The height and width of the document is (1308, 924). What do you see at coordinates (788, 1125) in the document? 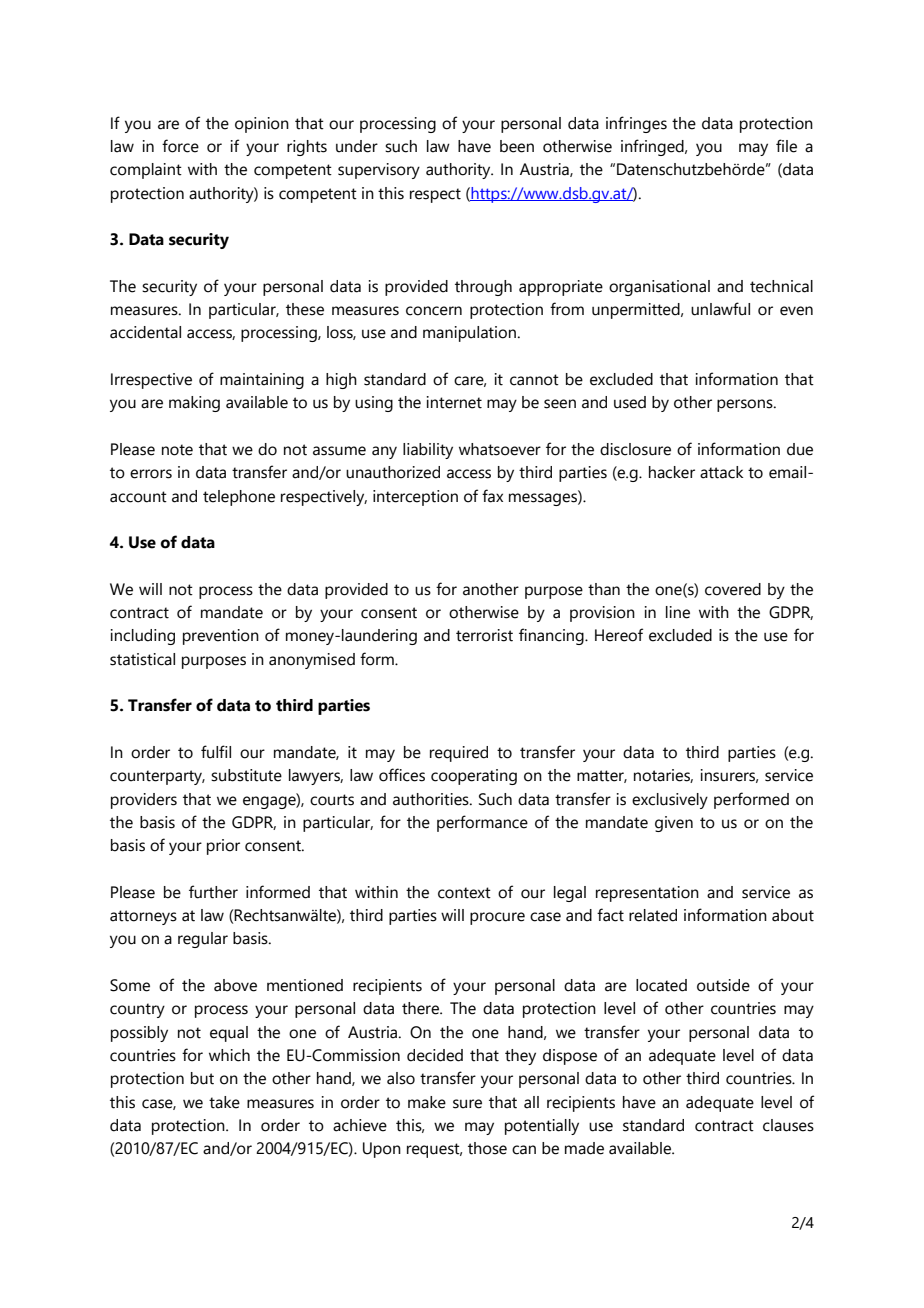
I see `clauses` at bounding box center [788, 1125].
